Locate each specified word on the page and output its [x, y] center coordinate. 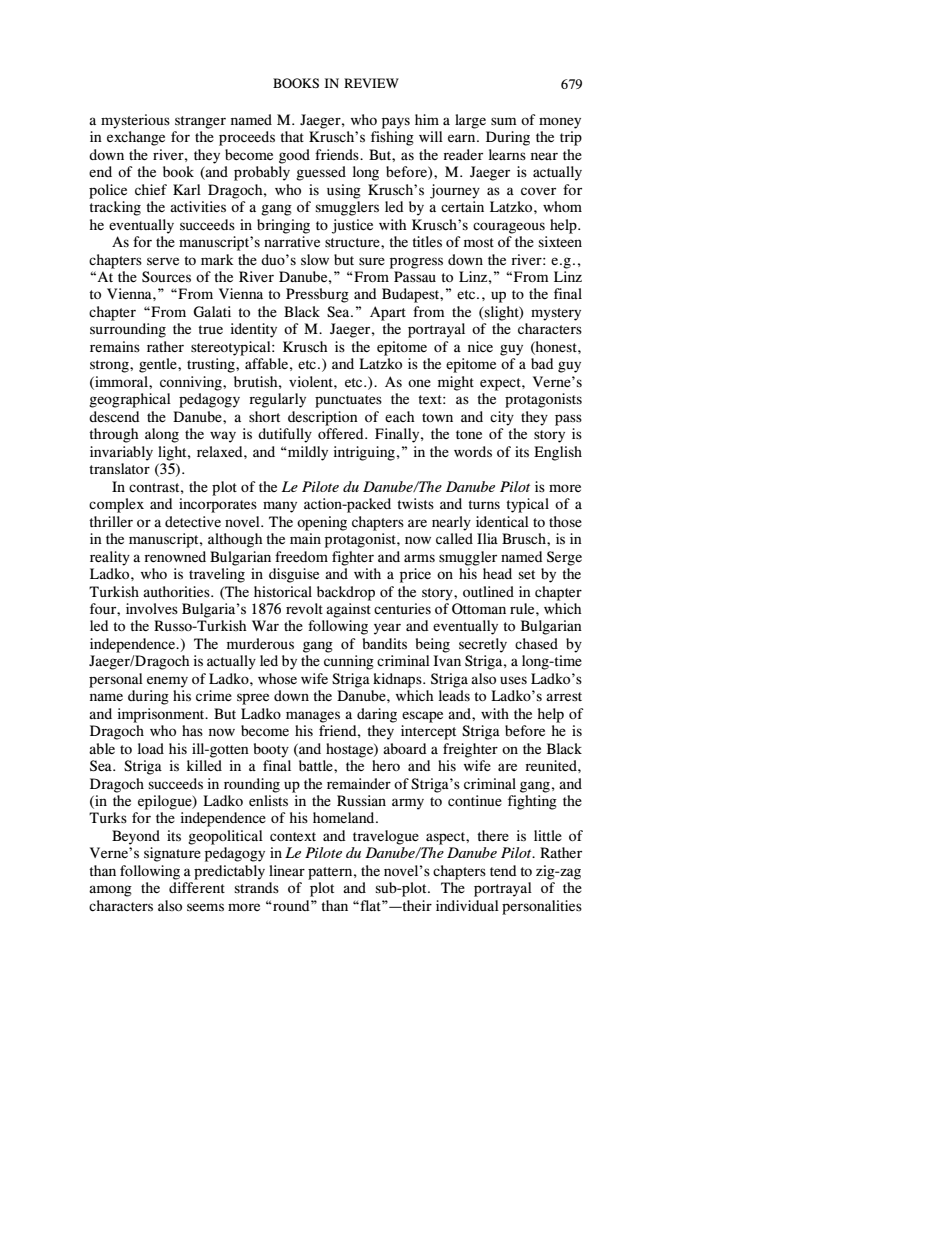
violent [312, 381]
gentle [159, 365]
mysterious [135, 121]
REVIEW [371, 83]
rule [523, 608]
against [348, 610]
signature [172, 854]
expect [501, 384]
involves [152, 608]
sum [504, 121]
